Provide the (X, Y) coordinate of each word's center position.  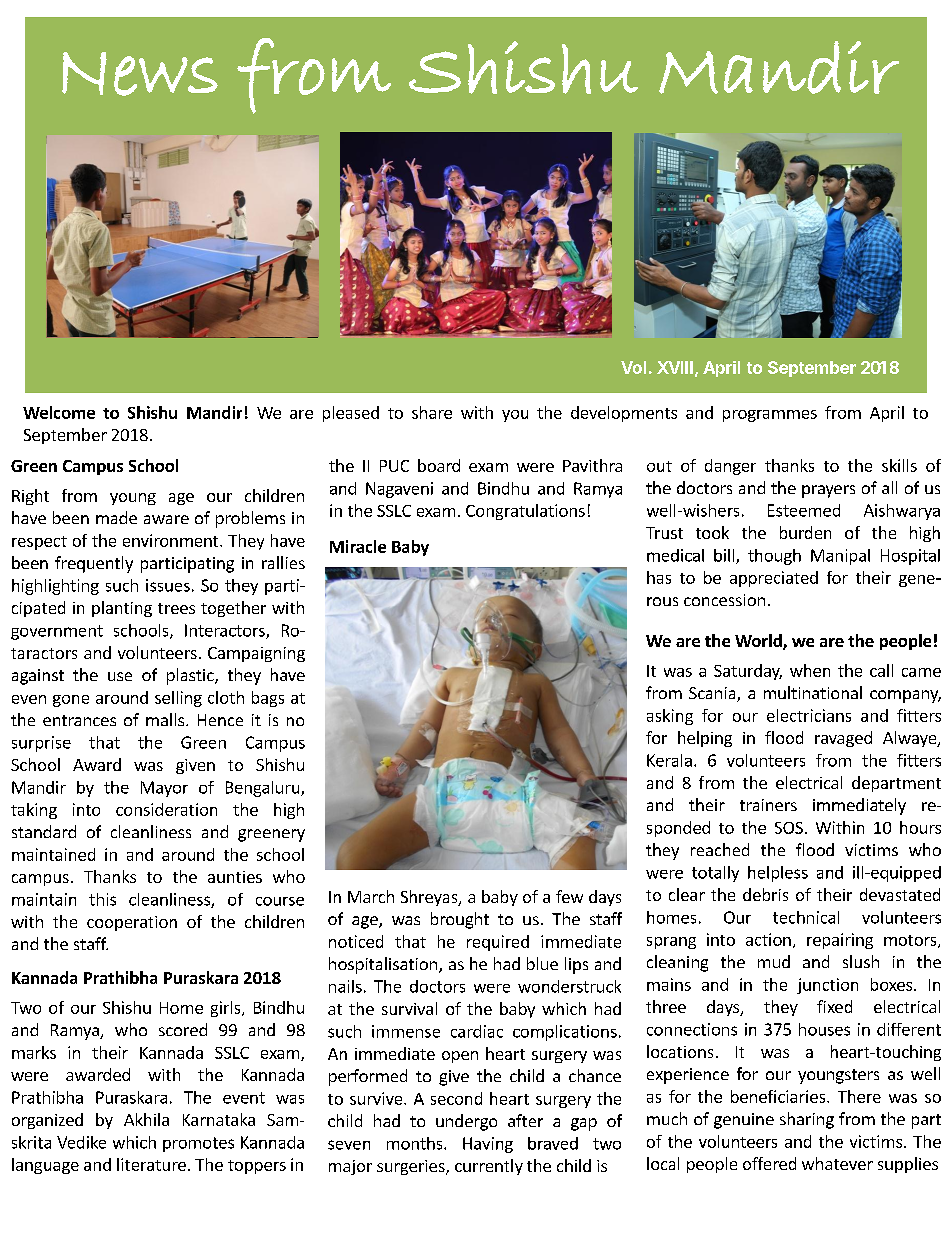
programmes (770, 416)
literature (151, 1164)
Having (488, 1145)
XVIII (675, 367)
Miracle (358, 546)
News (140, 74)
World (759, 642)
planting (122, 609)
